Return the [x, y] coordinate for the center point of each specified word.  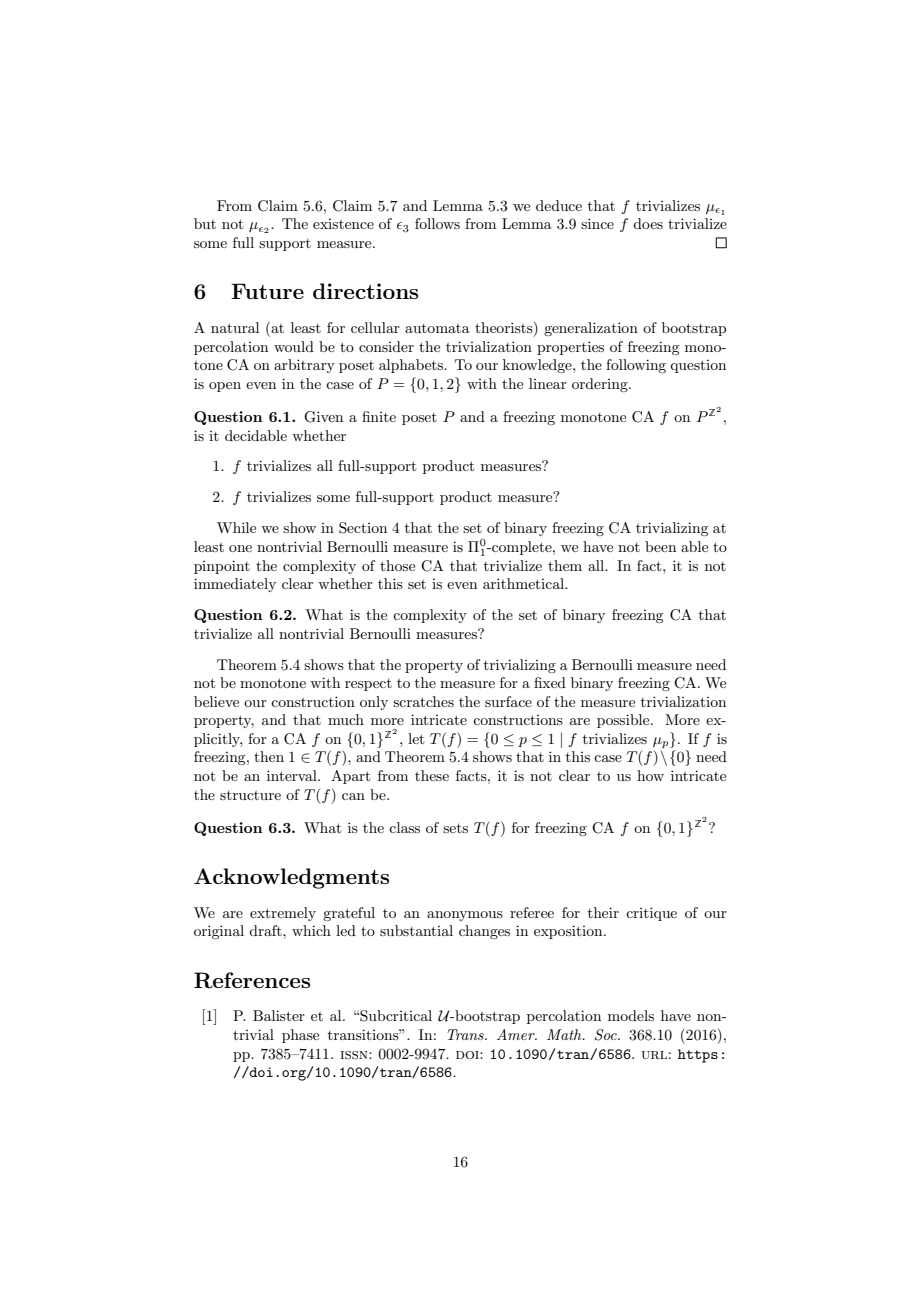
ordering [601, 385]
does [648, 223]
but [205, 223]
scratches [423, 701]
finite [379, 416]
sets [455, 828]
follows [437, 223]
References [252, 980]
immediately [235, 585]
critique [651, 914]
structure [250, 795]
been [660, 546]
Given [323, 417]
